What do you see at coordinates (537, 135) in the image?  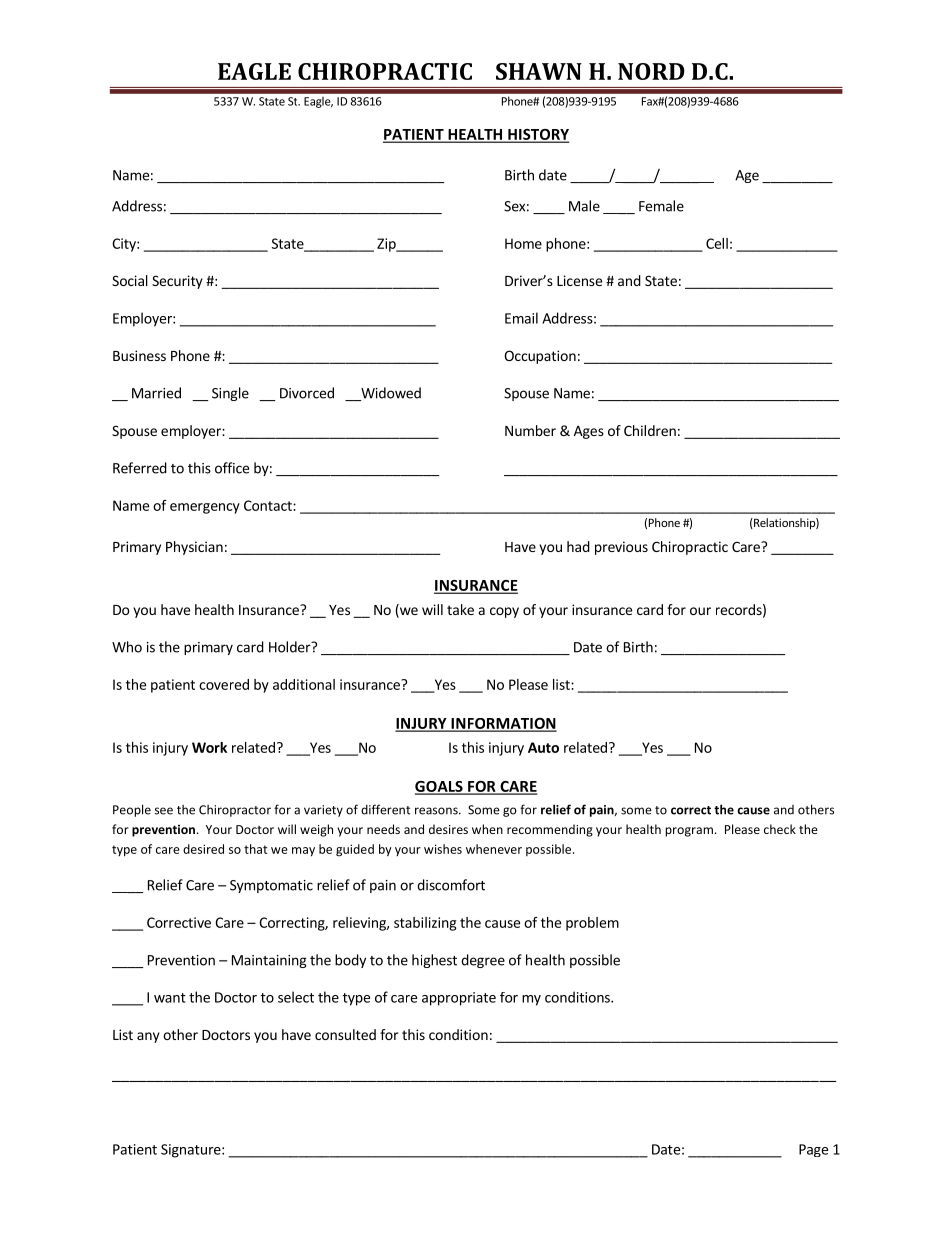 I see `HISTORY` at bounding box center [537, 135].
